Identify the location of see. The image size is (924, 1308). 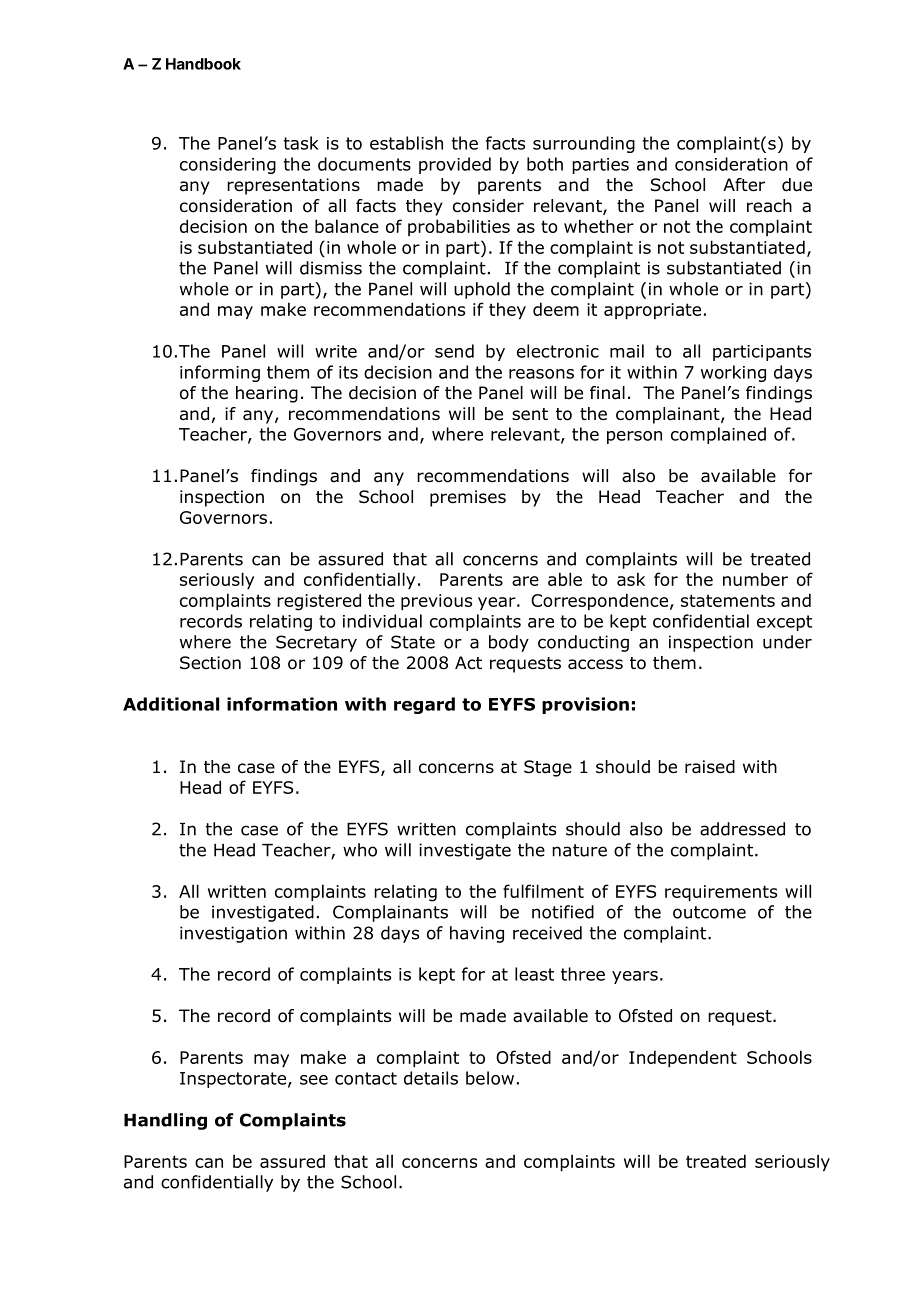
(314, 1080).
